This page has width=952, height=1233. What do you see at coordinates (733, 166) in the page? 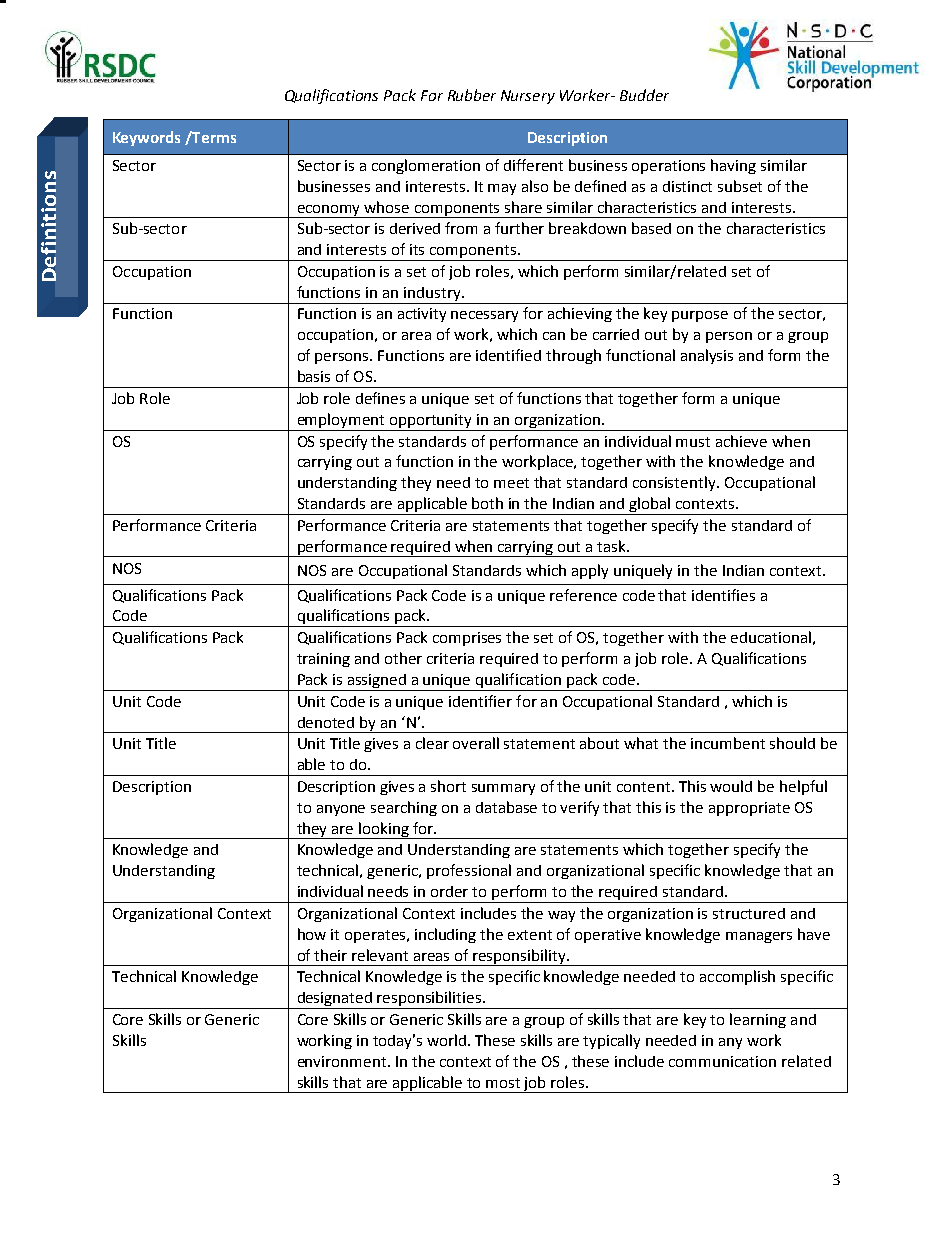
I see `having` at bounding box center [733, 166].
